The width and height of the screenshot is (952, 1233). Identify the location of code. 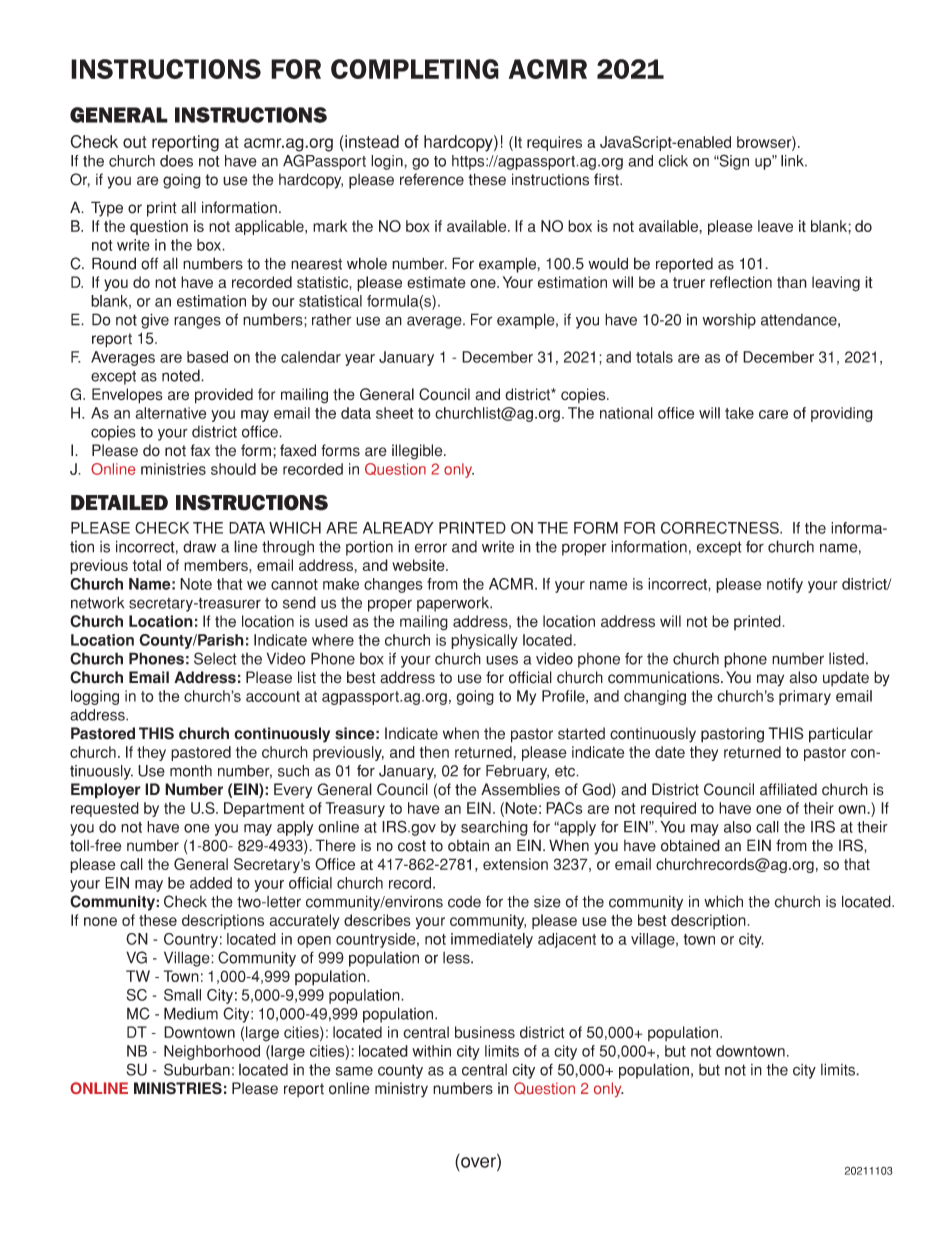
(464, 902).
